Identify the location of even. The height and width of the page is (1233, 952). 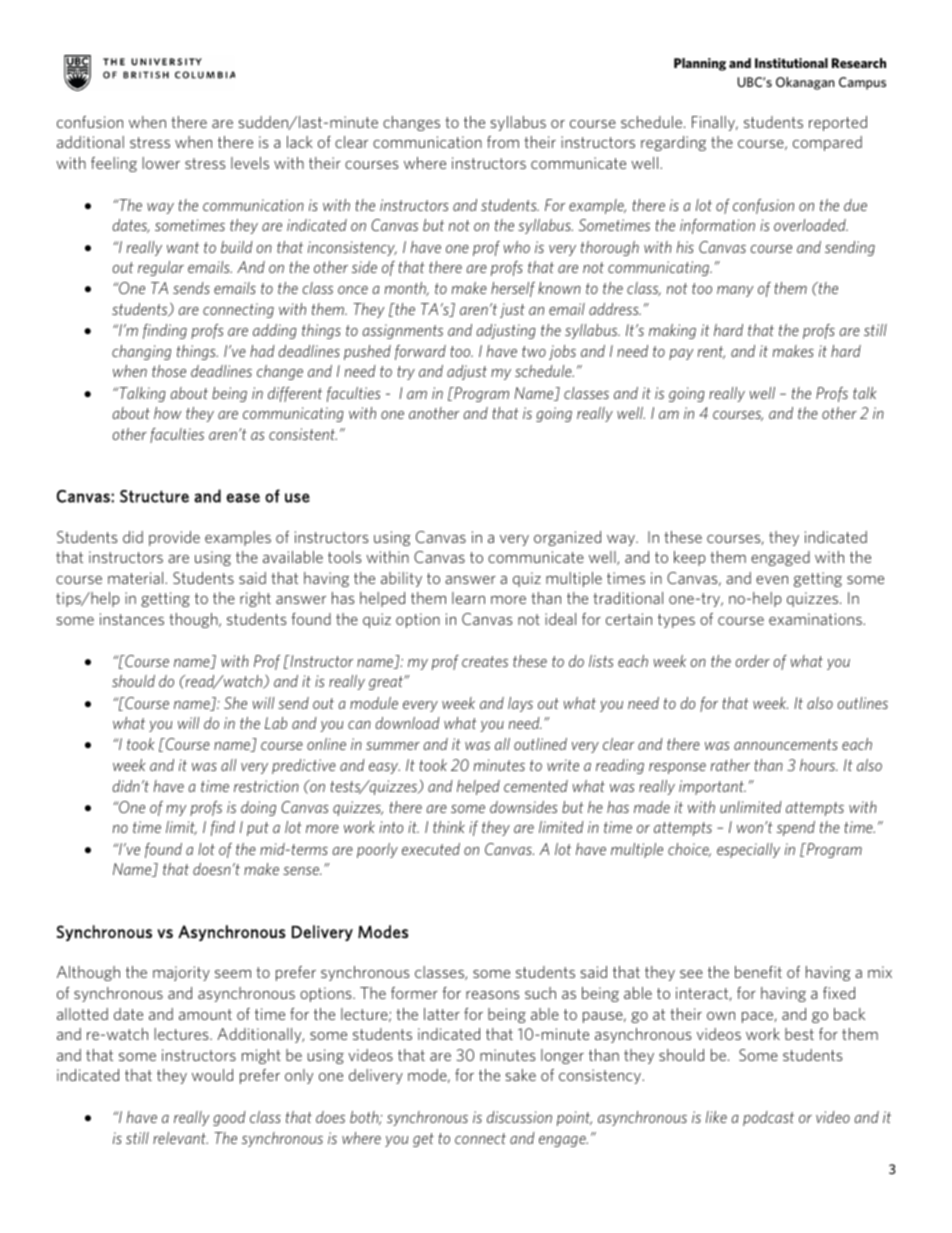
(772, 580).
